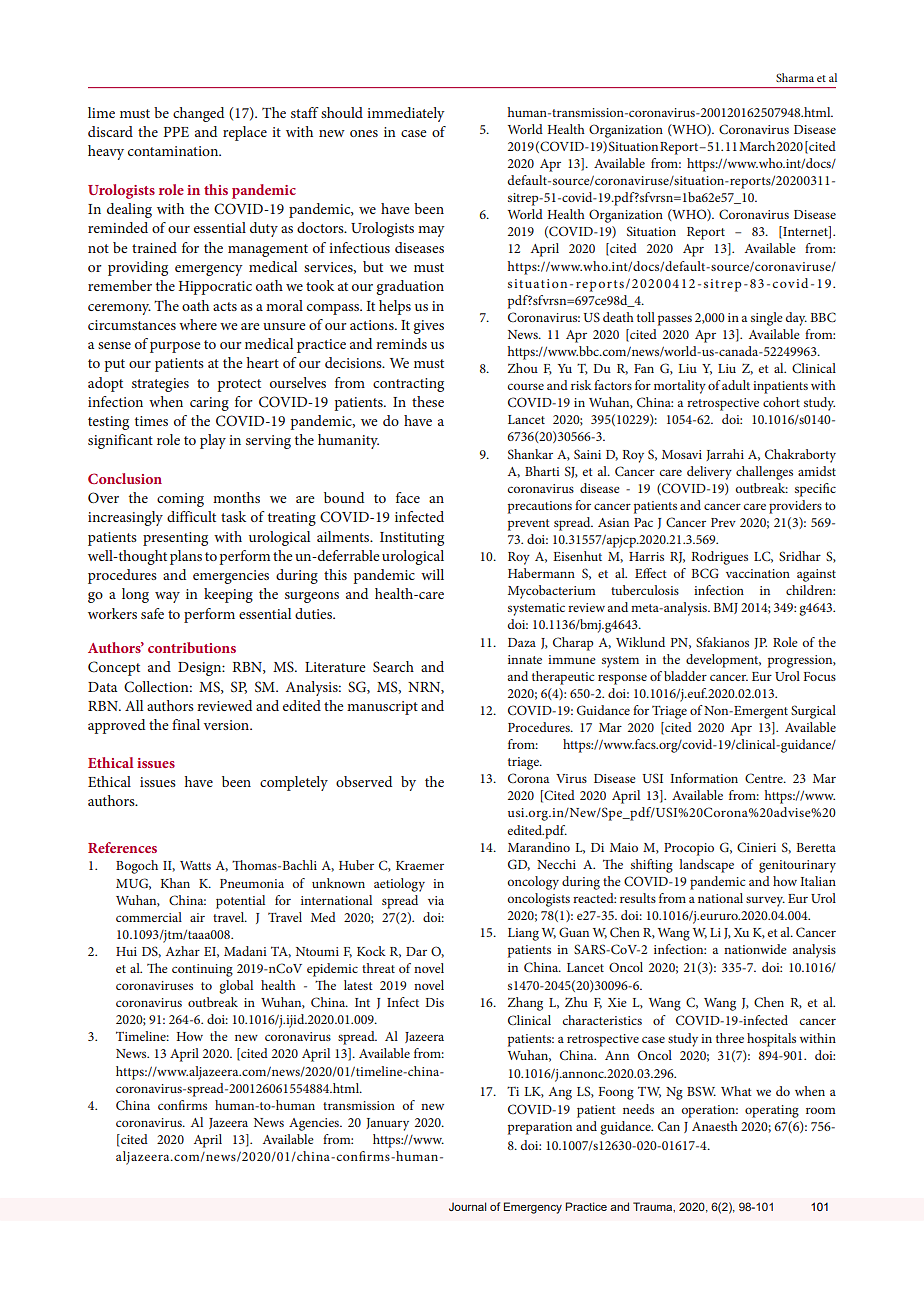 This screenshot has width=924, height=1308. Describe the element at coordinates (192, 647) in the screenshot. I see `contributions` at that location.
